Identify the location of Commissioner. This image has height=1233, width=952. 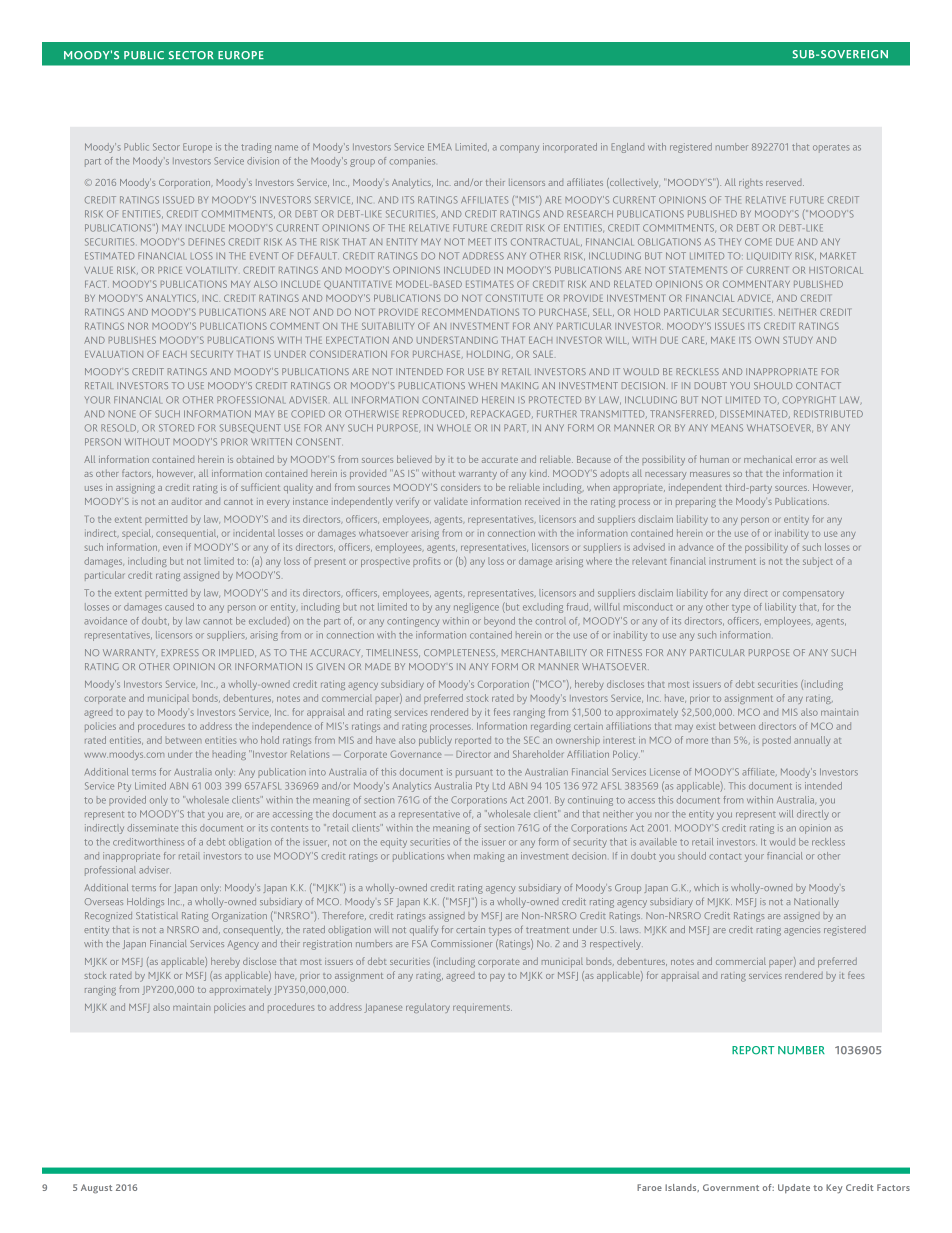
(462, 943).
